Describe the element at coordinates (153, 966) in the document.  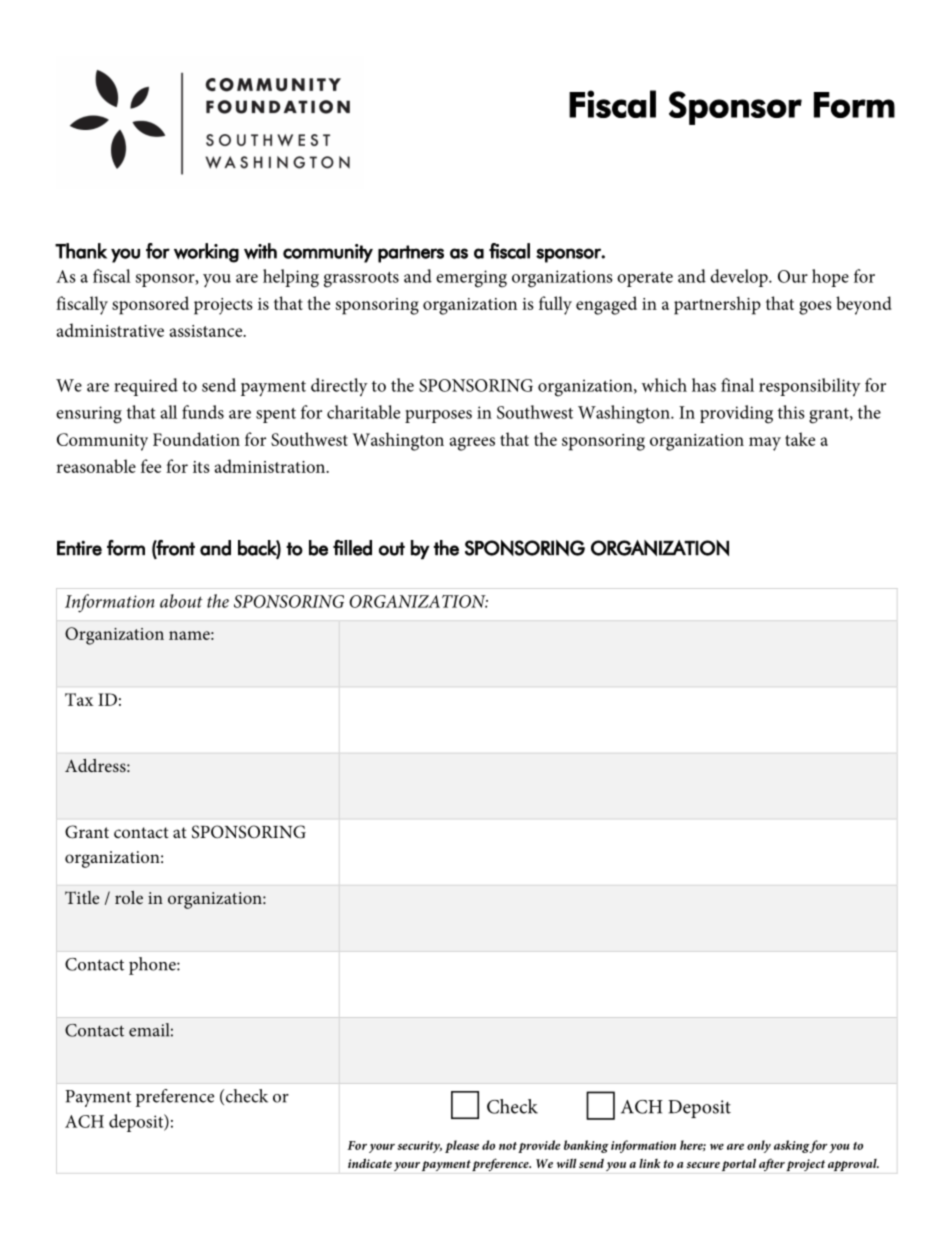
I see `phone` at that location.
